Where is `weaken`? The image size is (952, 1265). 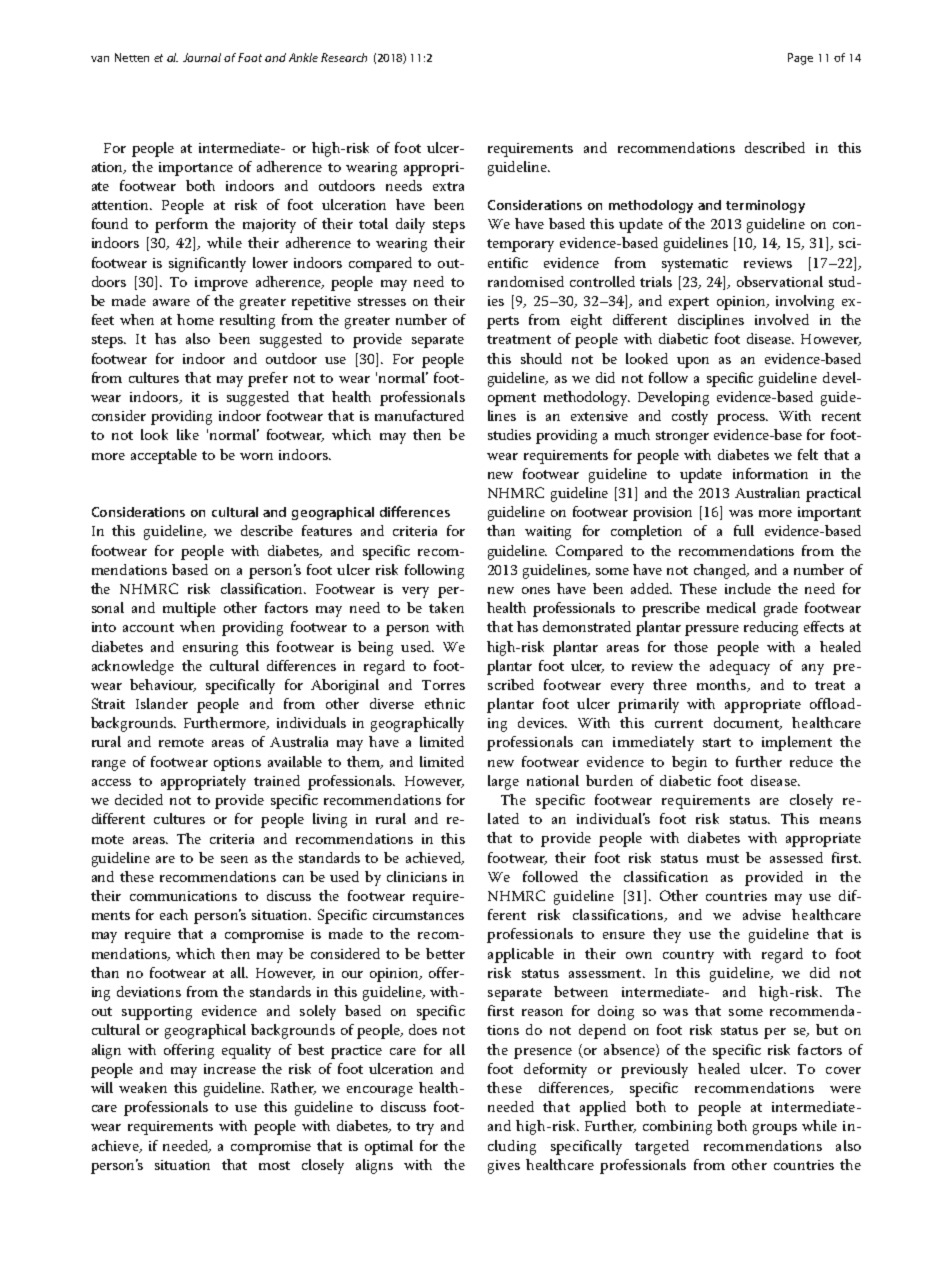 weaken is located at coordinates (143, 1087).
